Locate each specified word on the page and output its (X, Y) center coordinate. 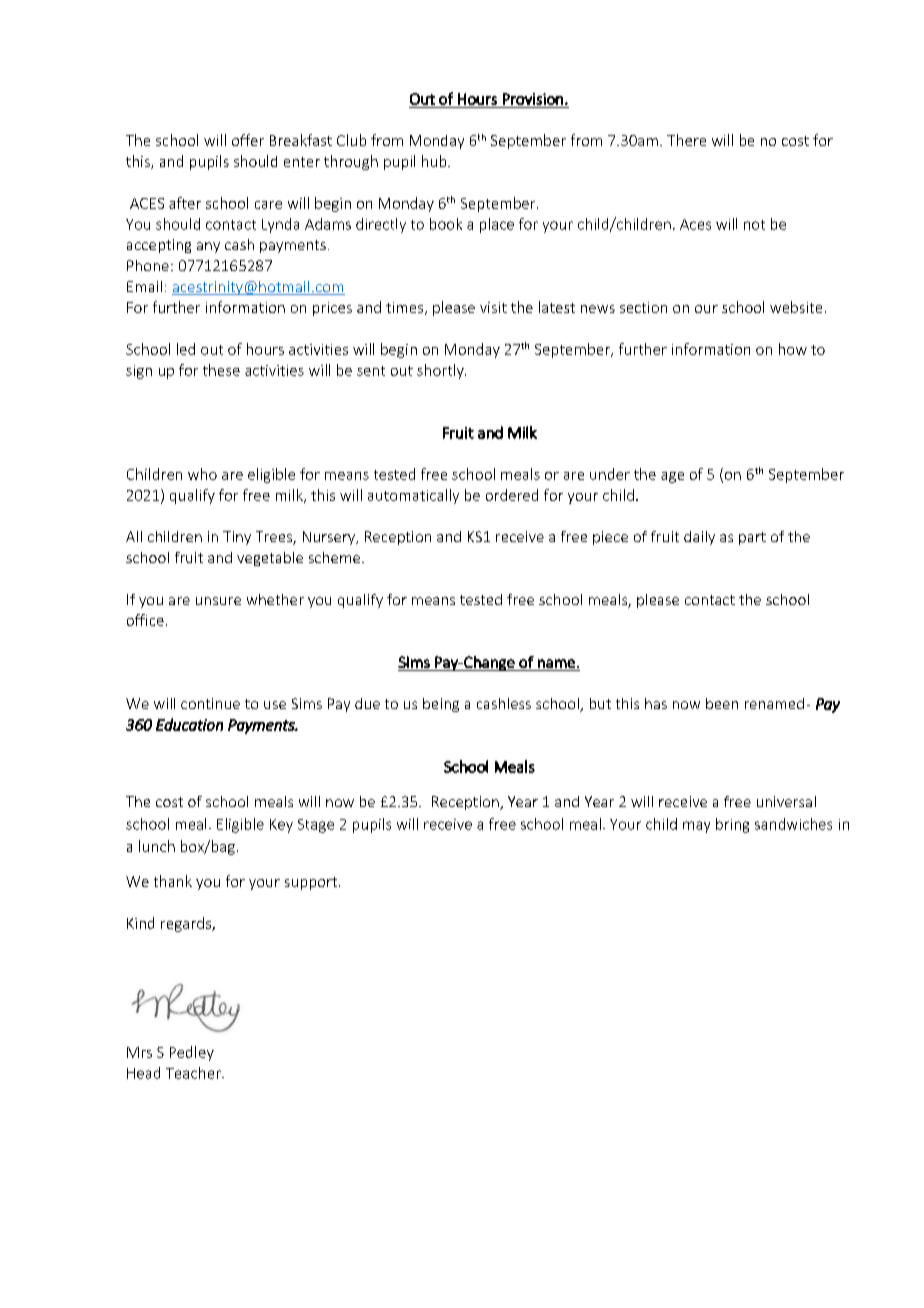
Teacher (194, 1073)
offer (248, 140)
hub (435, 161)
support (311, 883)
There (686, 140)
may (696, 827)
